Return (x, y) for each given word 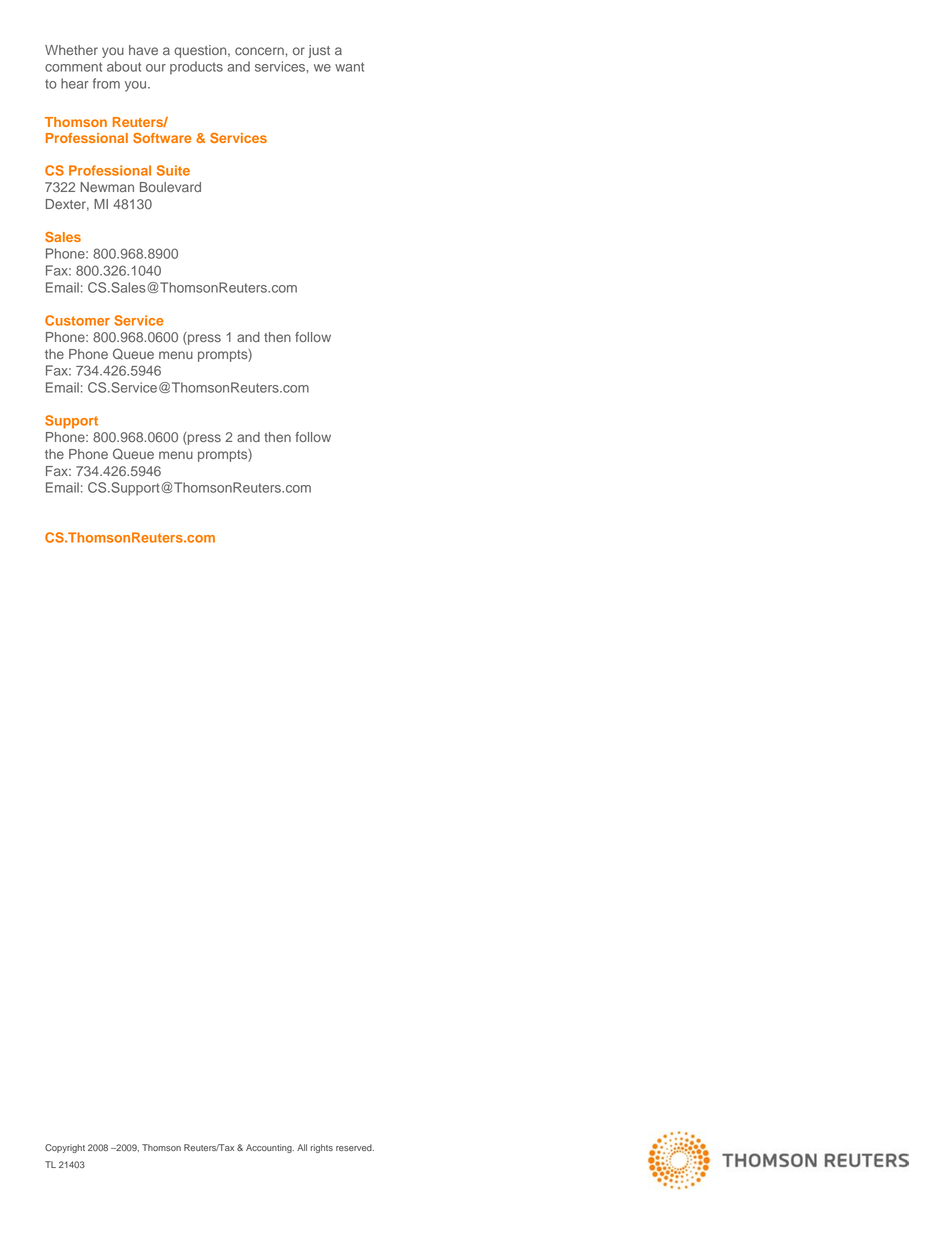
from (106, 83)
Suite (173, 170)
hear (75, 83)
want (349, 67)
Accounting (270, 1148)
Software (162, 138)
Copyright (65, 1148)
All (302, 1147)
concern (259, 51)
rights (322, 1148)
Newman (107, 187)
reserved (355, 1147)
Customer (77, 320)
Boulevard (170, 187)
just (319, 51)
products (196, 67)
